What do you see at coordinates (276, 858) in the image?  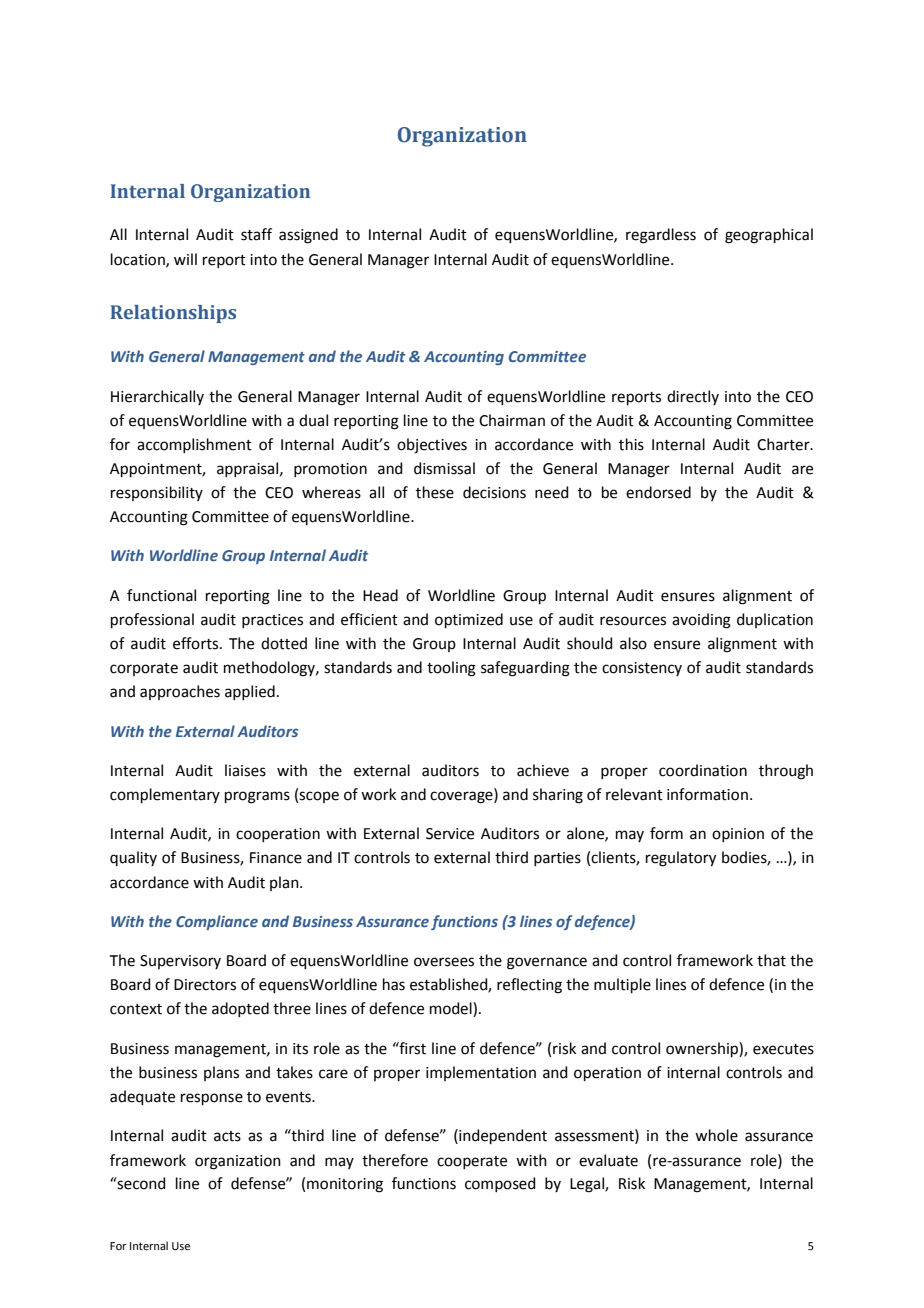 I see `Finance` at bounding box center [276, 858].
